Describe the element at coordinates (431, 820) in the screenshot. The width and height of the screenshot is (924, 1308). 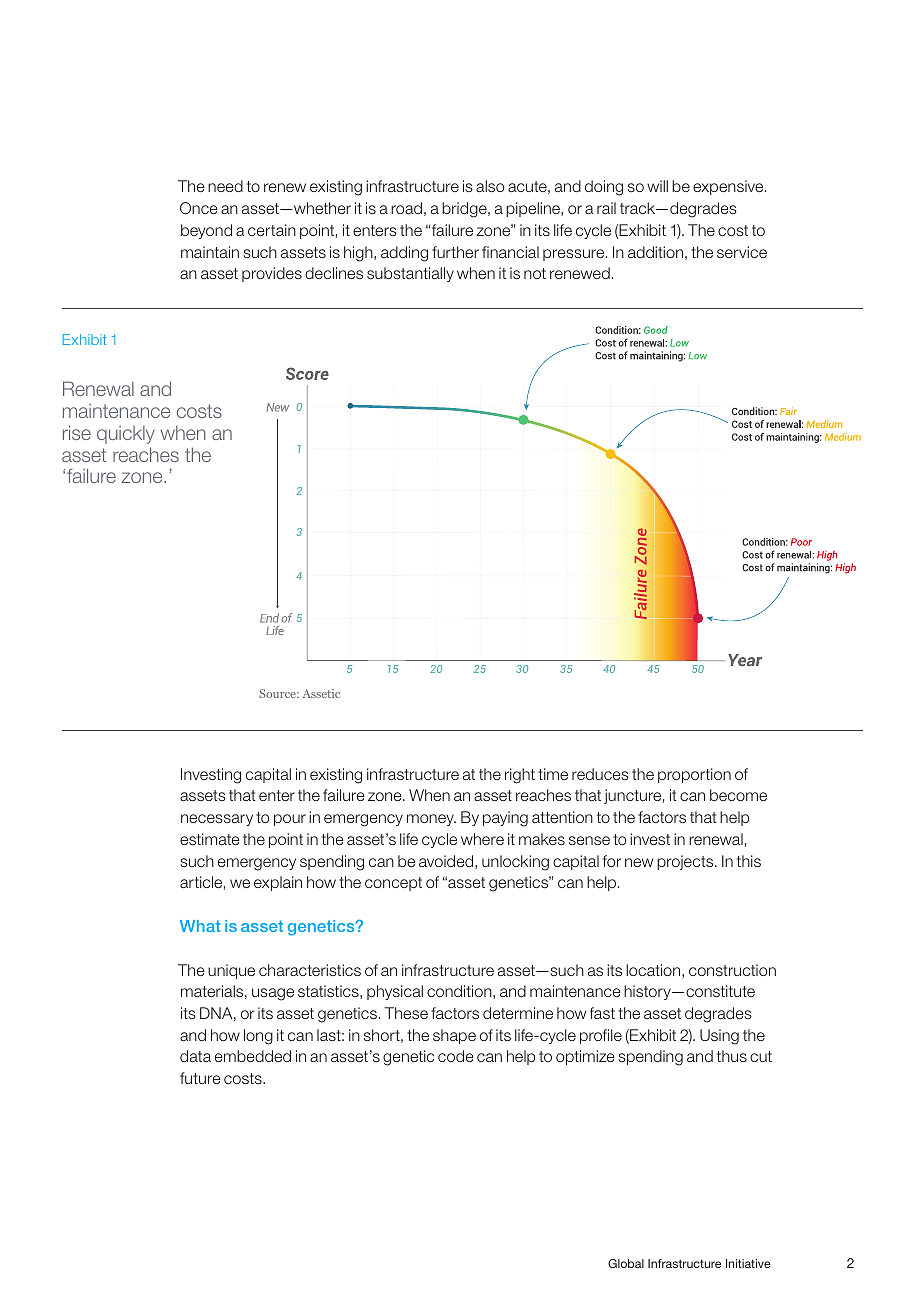
I see `money` at that location.
